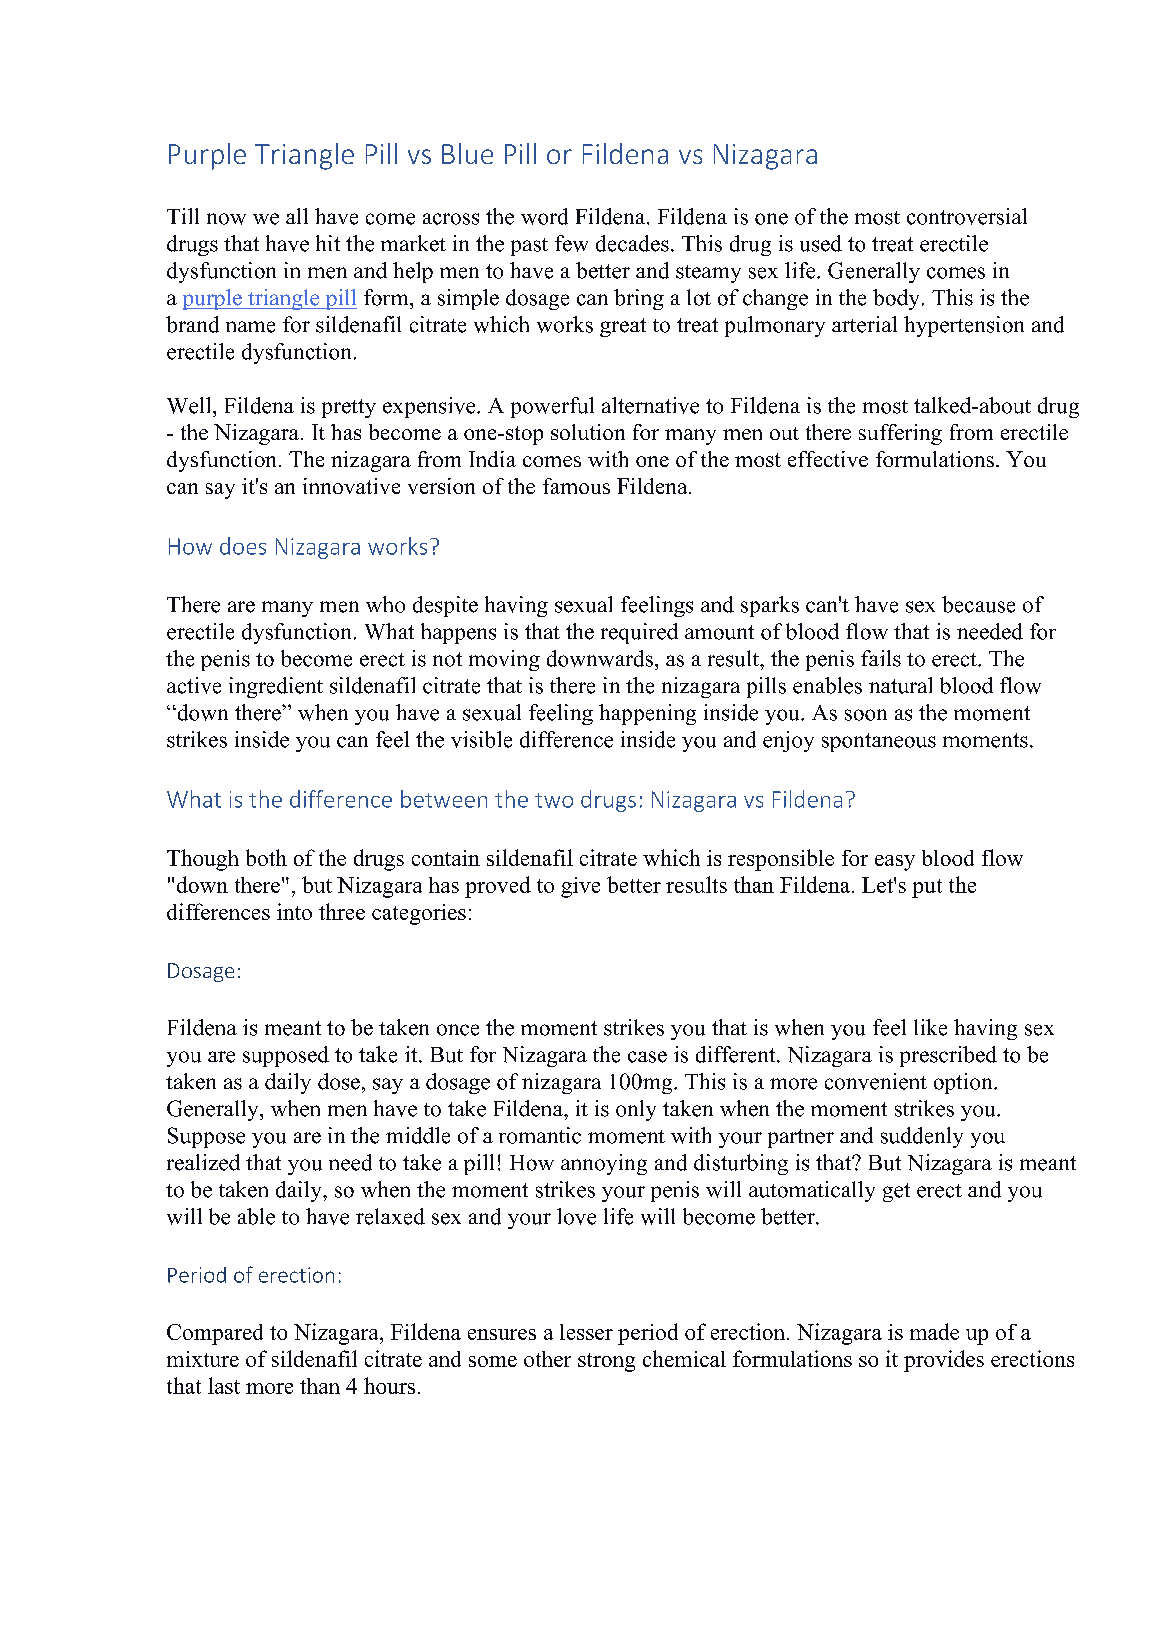 This page has height=1646, width=1164. I want to click on controversial, so click(967, 216).
